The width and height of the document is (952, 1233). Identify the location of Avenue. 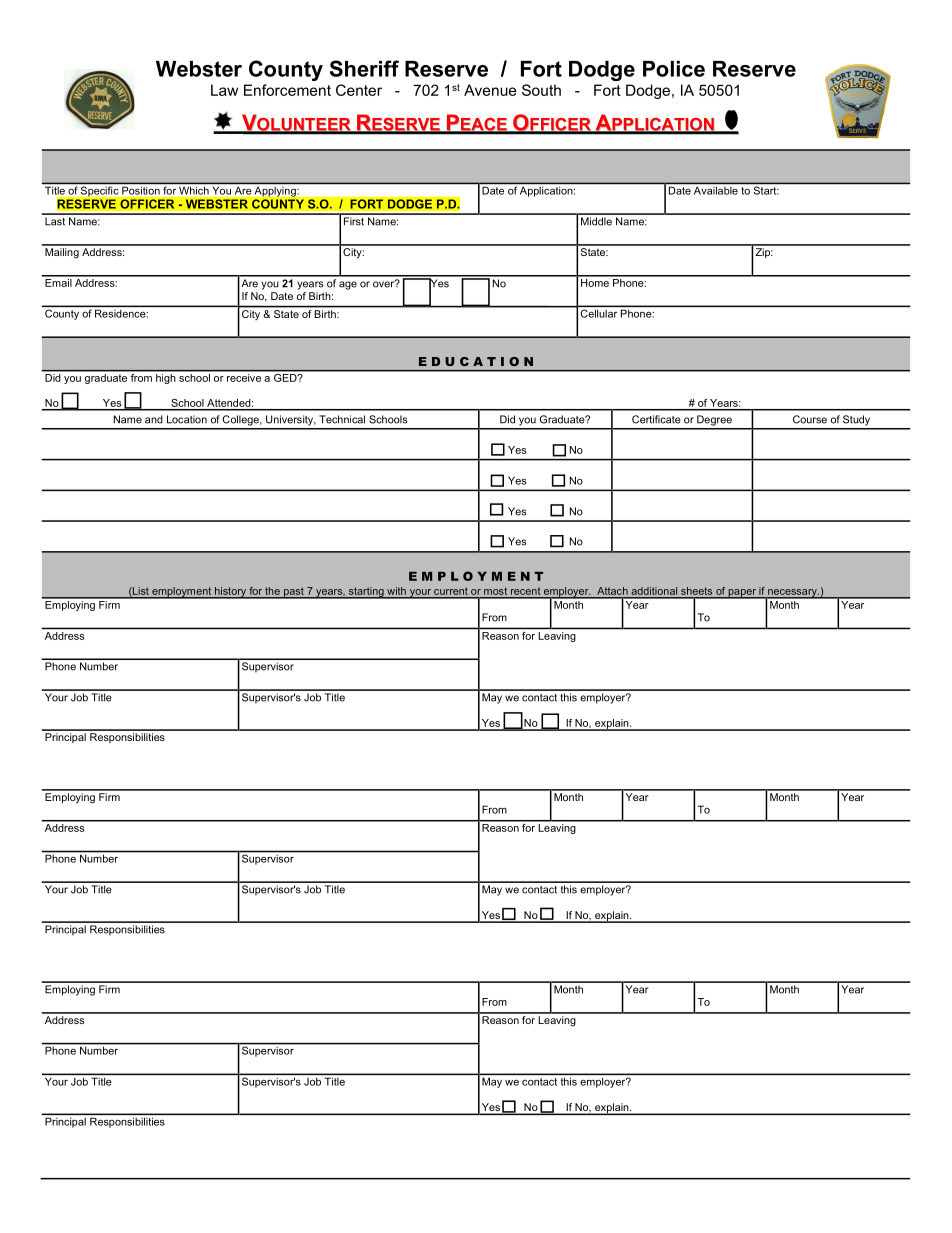
(490, 90).
